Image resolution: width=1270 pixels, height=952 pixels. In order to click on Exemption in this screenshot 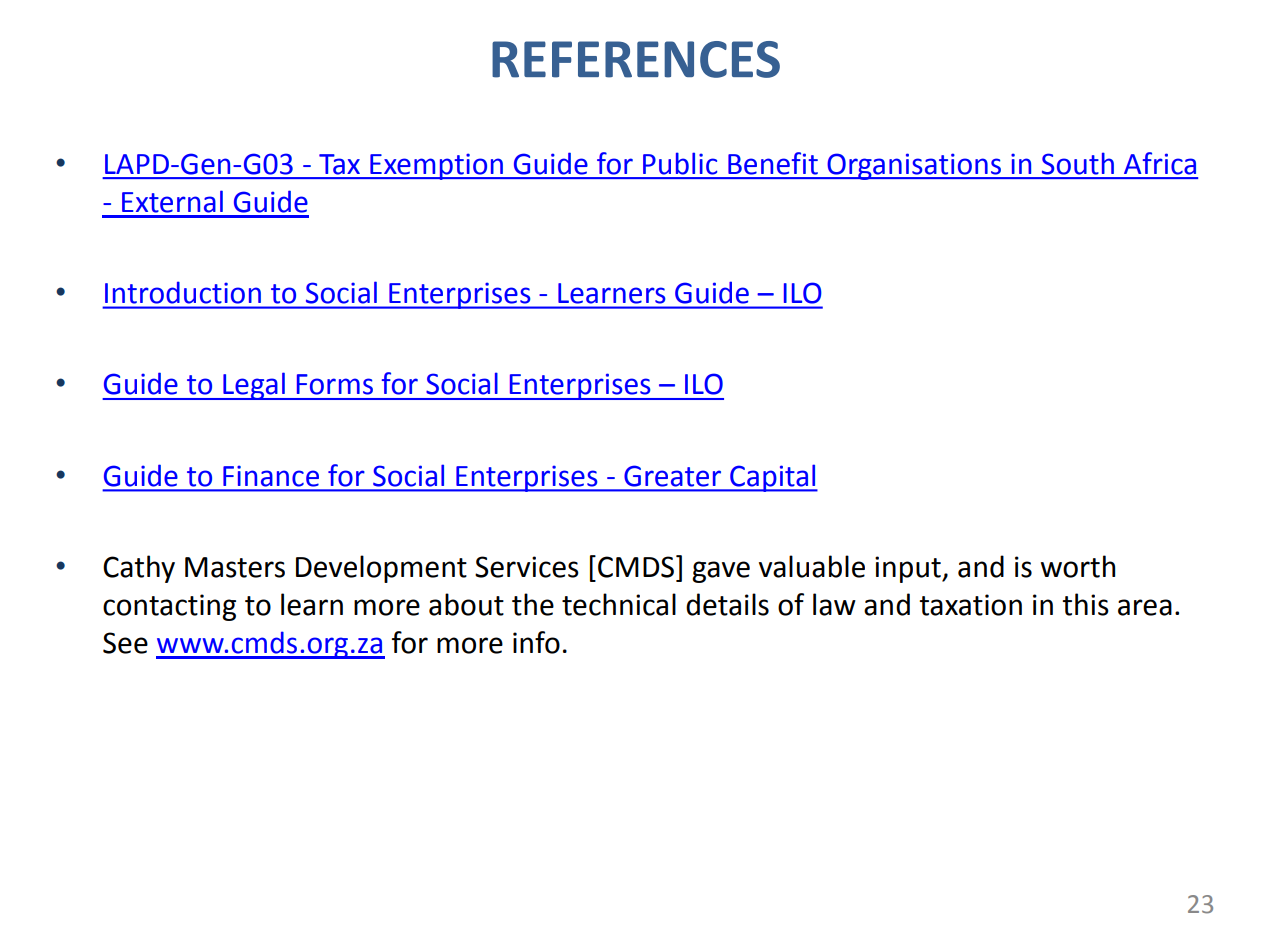, I will do `click(436, 166)`.
